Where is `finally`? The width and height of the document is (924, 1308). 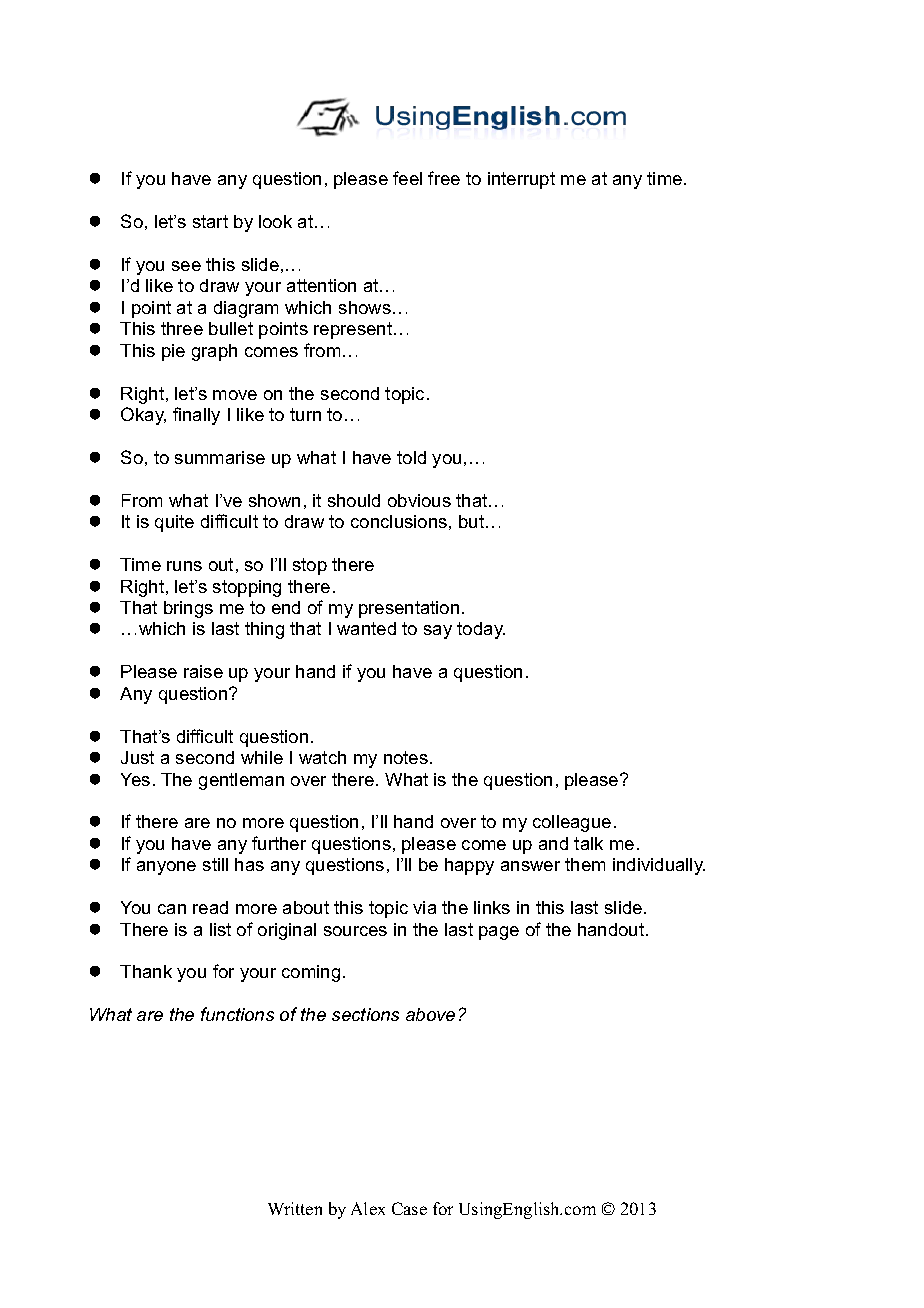
finally is located at coordinates (196, 416).
